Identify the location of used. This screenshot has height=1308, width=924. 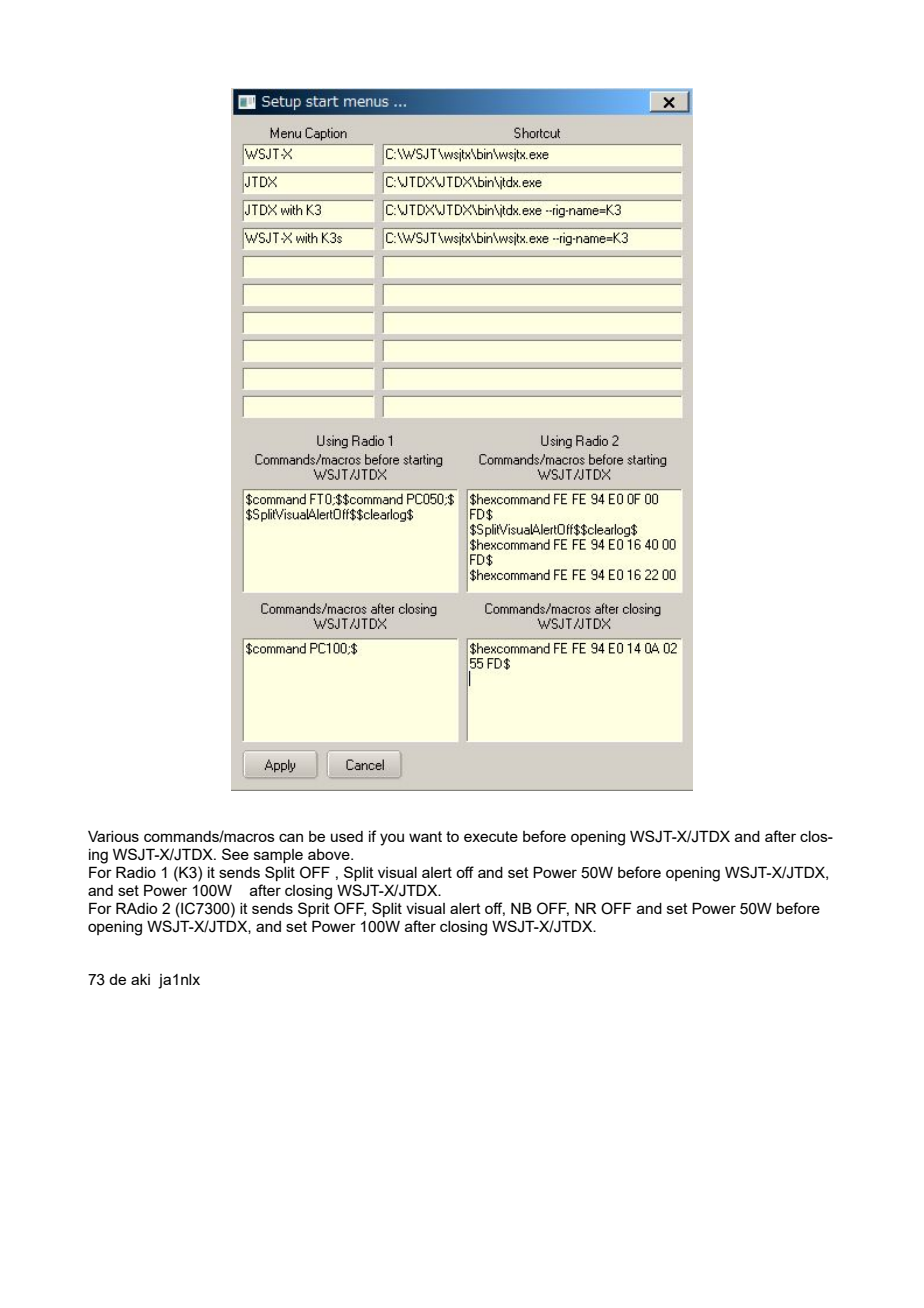
(347, 836).
